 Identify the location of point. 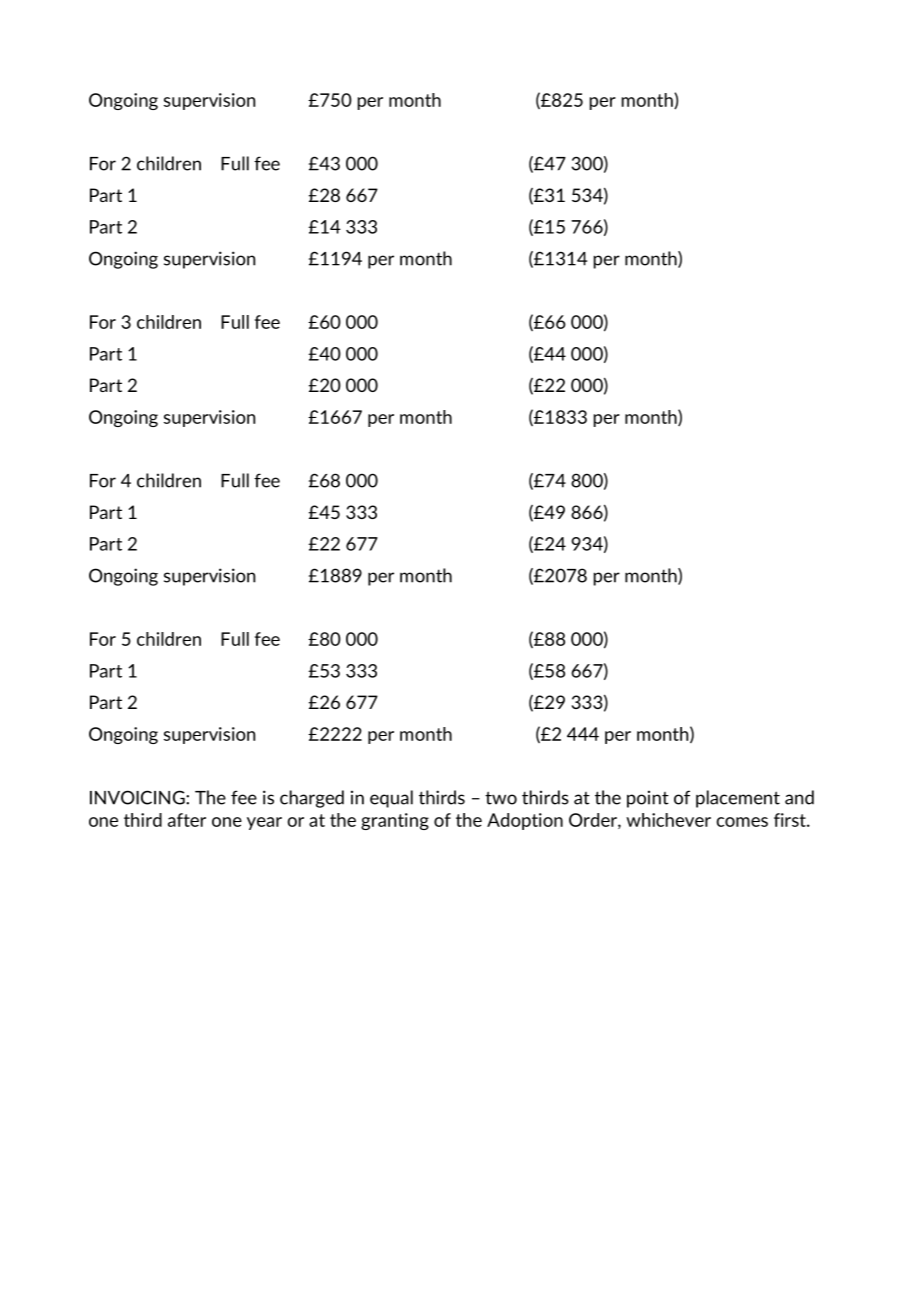
(648, 799).
